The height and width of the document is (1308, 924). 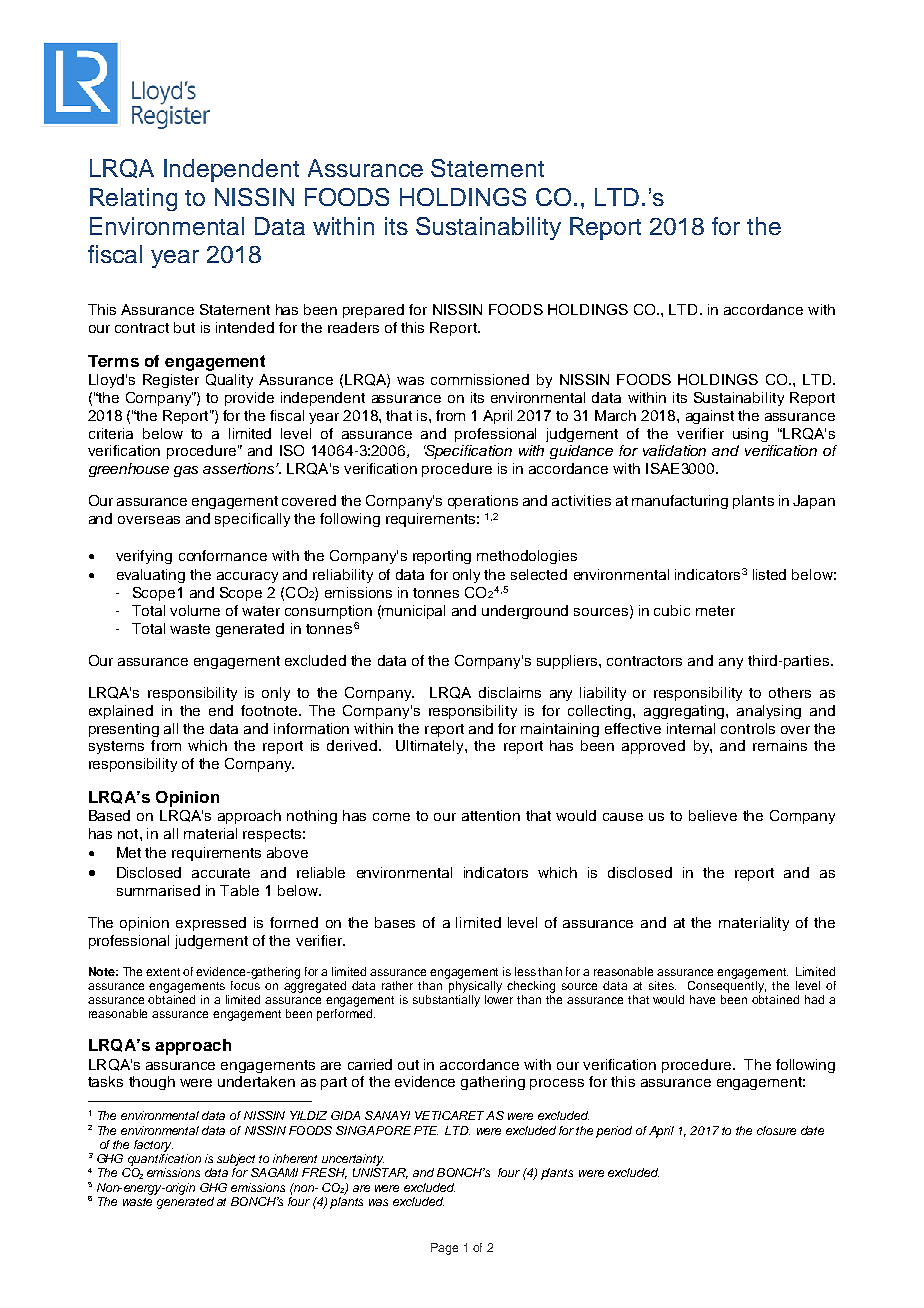 I want to click on against, so click(x=710, y=417).
